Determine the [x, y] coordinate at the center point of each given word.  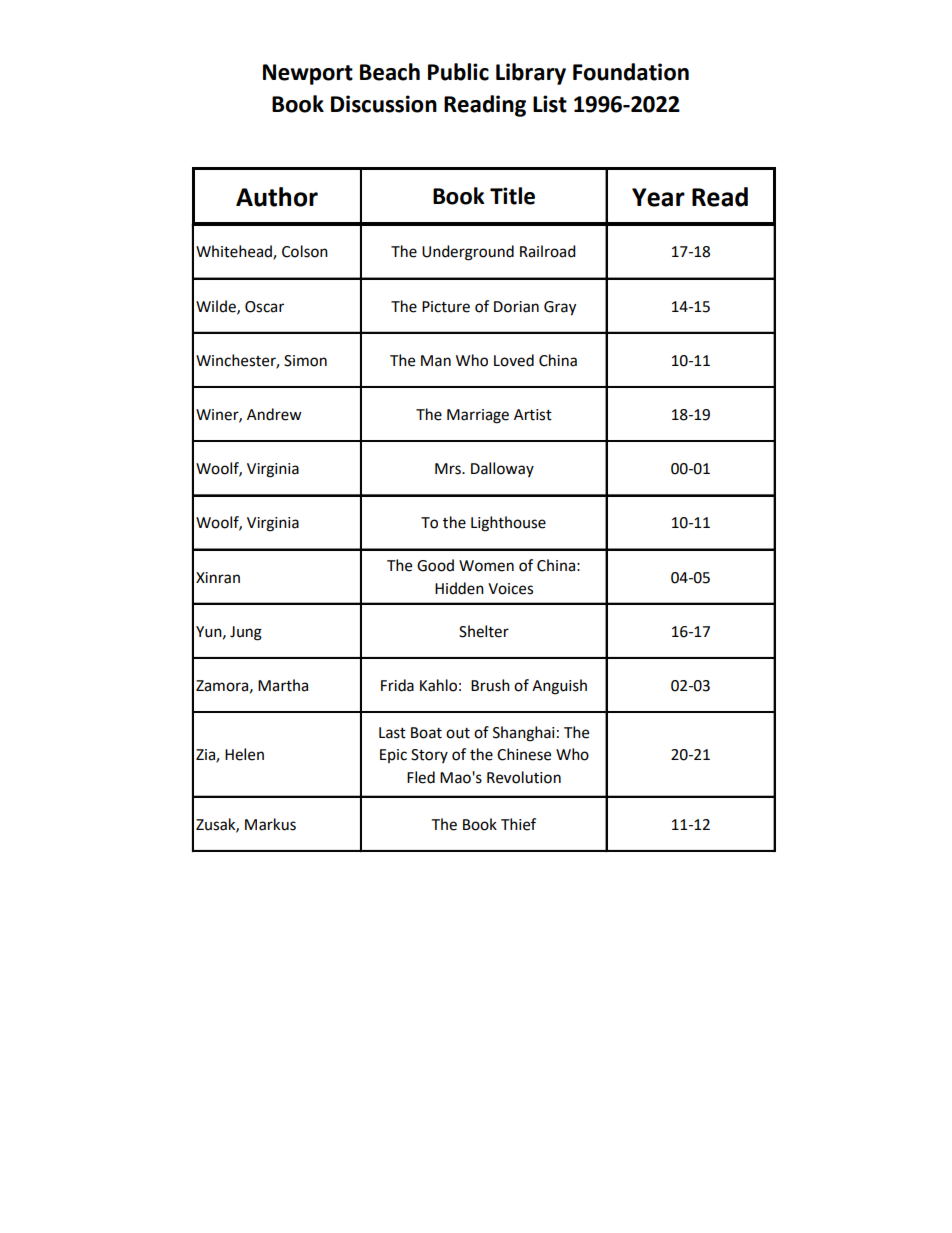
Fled [421, 777]
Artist [533, 415]
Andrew [274, 414]
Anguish [559, 687]
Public [458, 72]
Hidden [459, 588]
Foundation [631, 72]
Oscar [264, 307]
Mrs [449, 469]
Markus [270, 824]
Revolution [524, 777]
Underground [468, 253]
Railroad [548, 251]
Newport [308, 74]
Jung [246, 633]
